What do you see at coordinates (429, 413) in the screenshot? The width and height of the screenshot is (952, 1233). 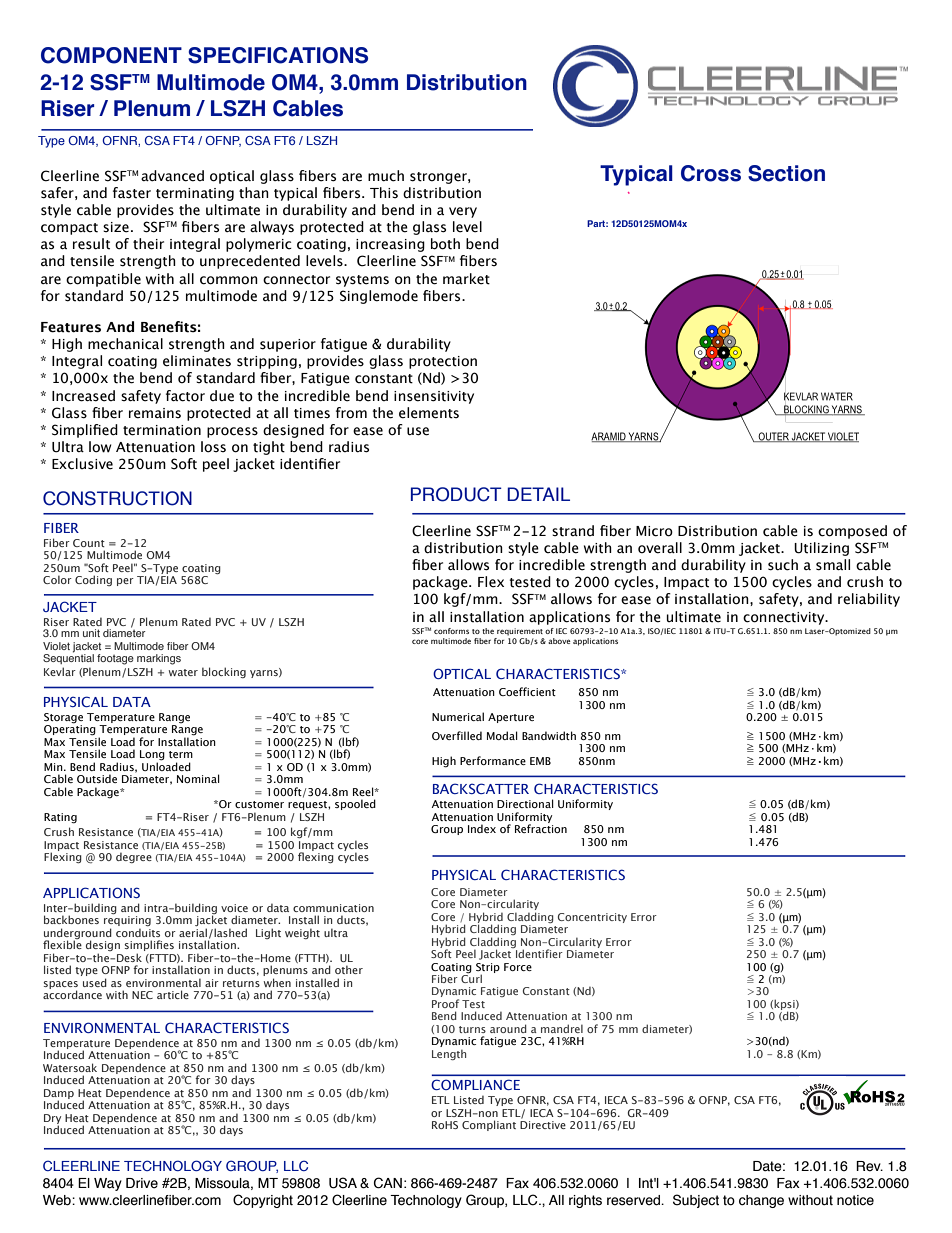 I see `elements` at bounding box center [429, 413].
